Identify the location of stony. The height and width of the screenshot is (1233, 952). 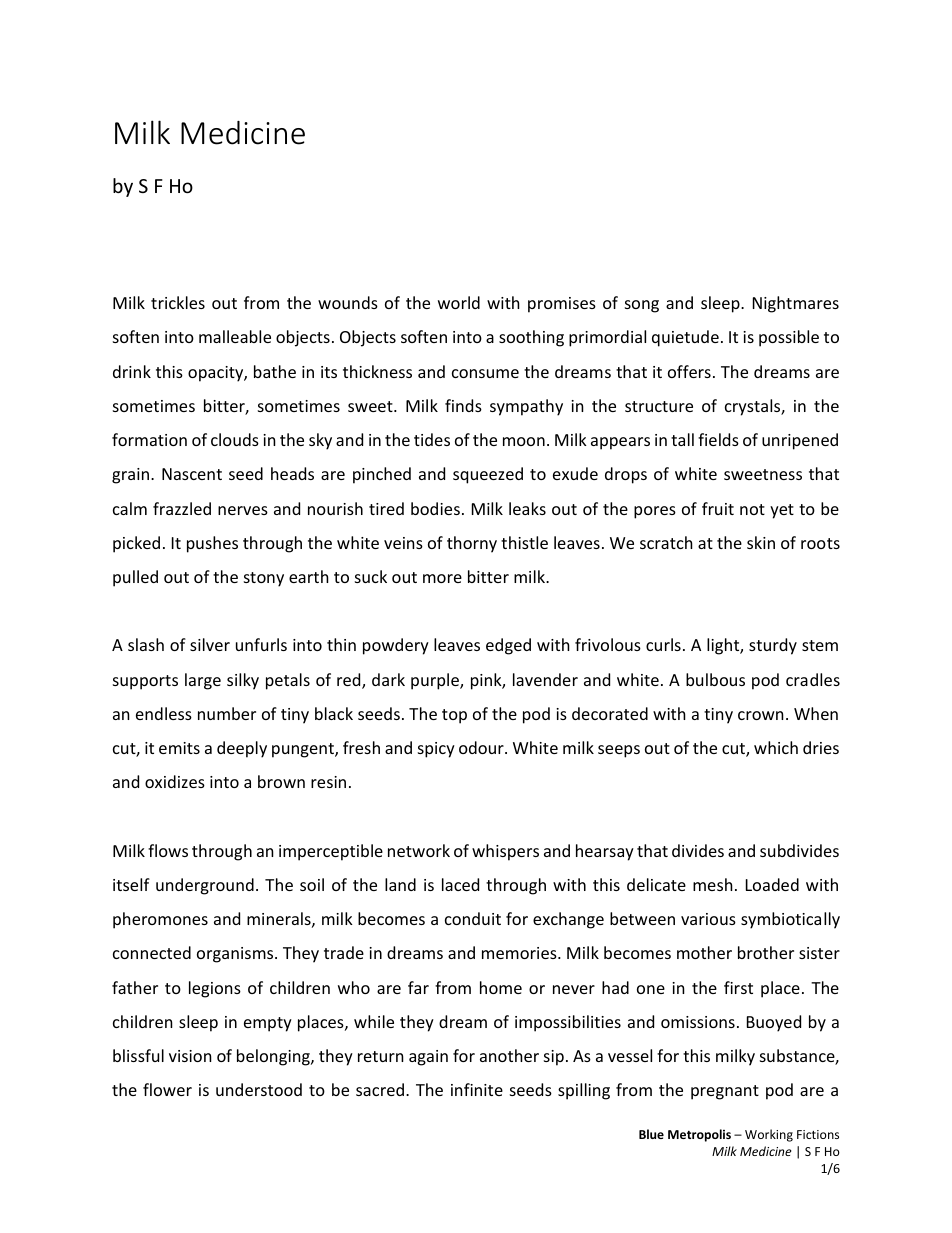
(264, 579).
